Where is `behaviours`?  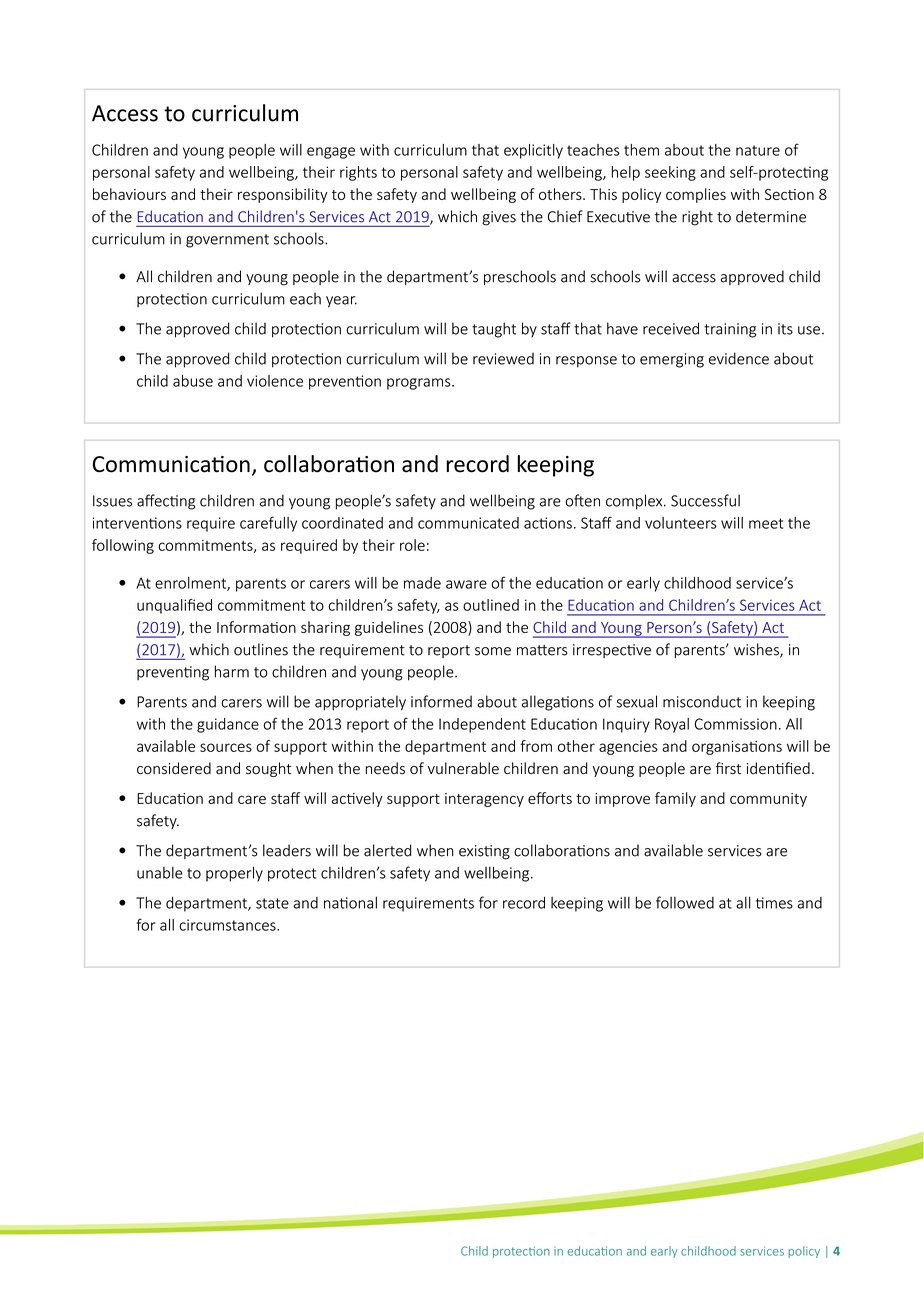
behaviours is located at coordinates (129, 194).
